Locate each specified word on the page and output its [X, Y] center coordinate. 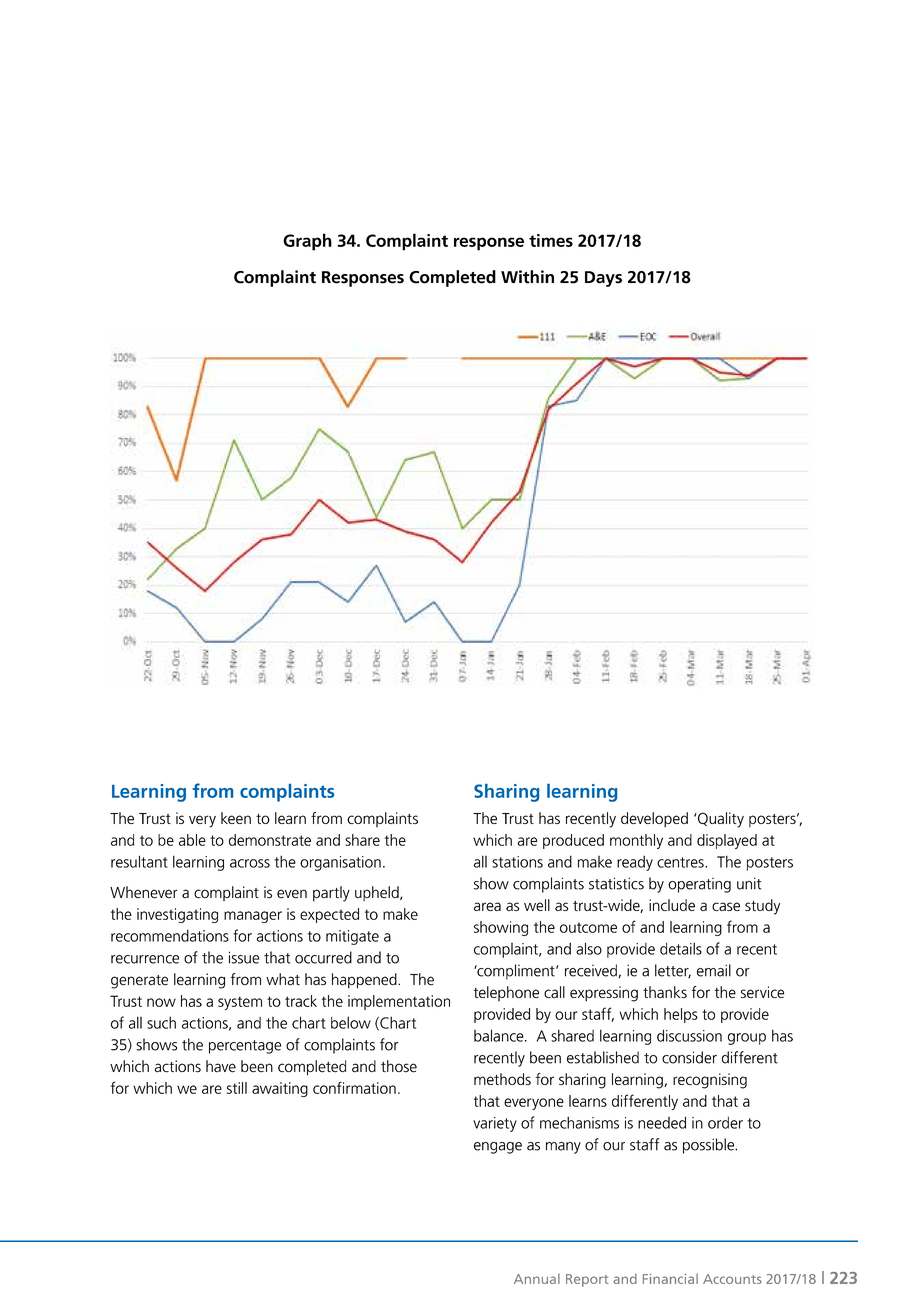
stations [517, 862]
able [192, 840]
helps [681, 1015]
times [551, 240]
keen [236, 818]
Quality [720, 820]
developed [654, 820]
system [240, 1003]
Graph [307, 242]
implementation [399, 1002]
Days [603, 279]
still [237, 1088]
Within [527, 277]
